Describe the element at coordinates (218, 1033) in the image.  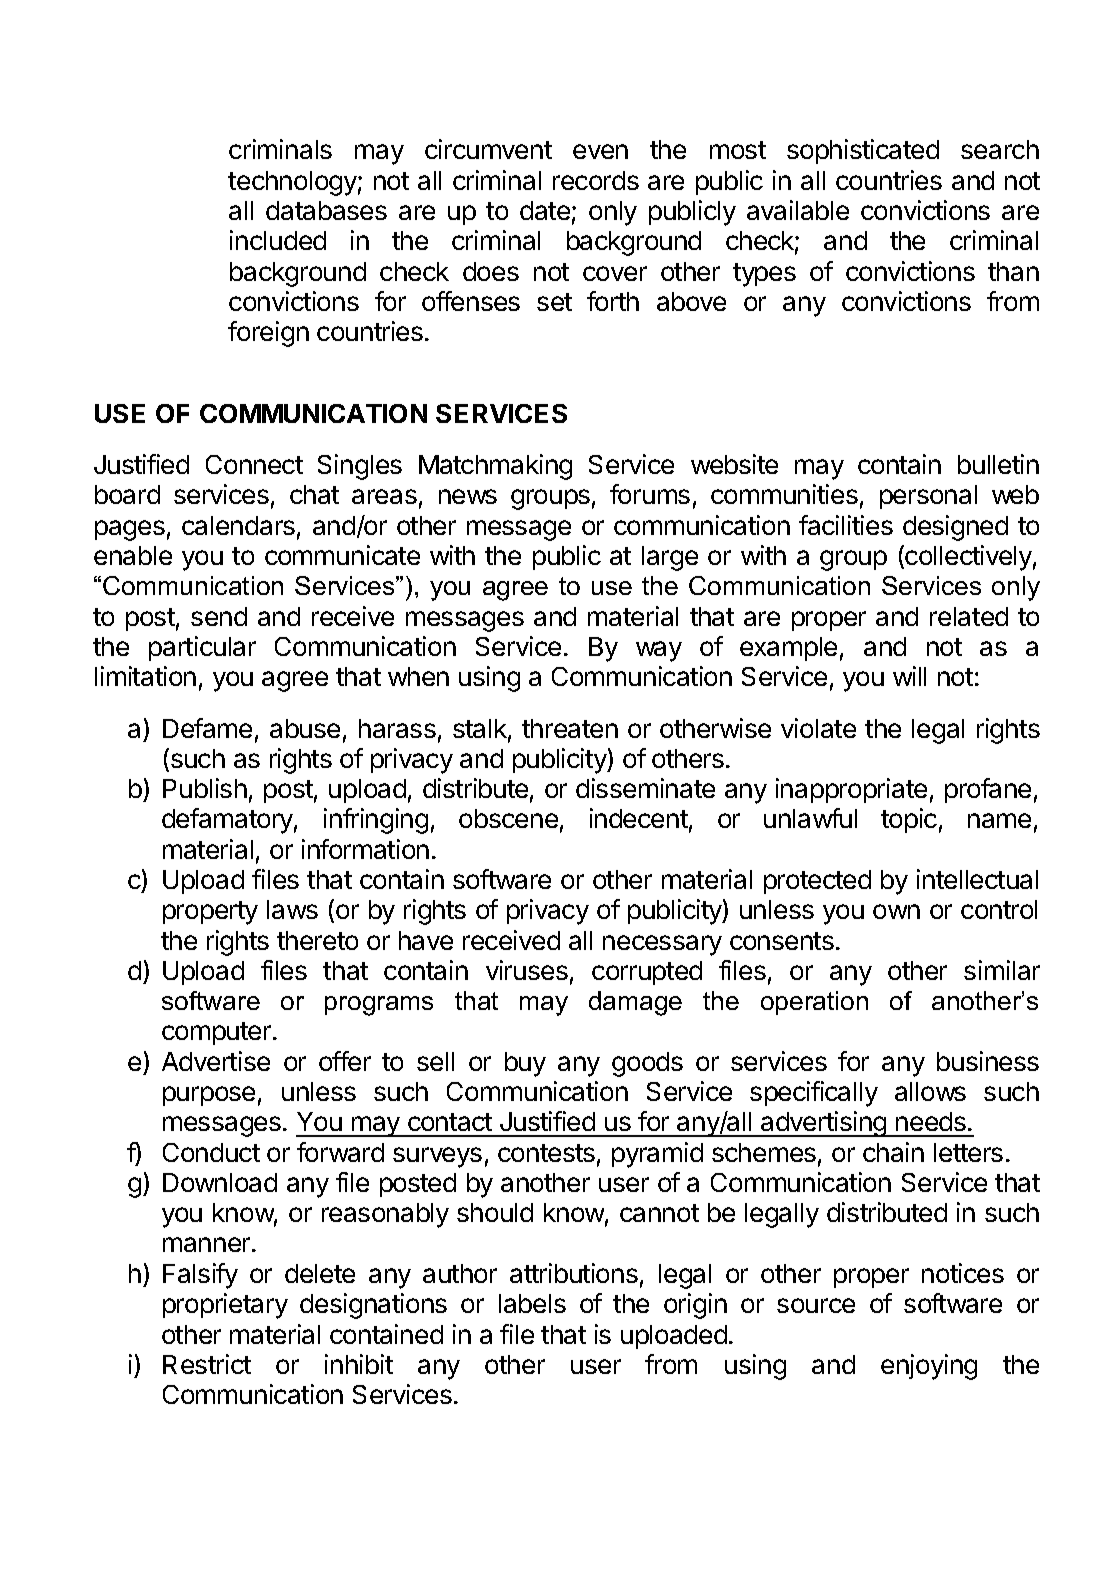
I see `computer` at that location.
